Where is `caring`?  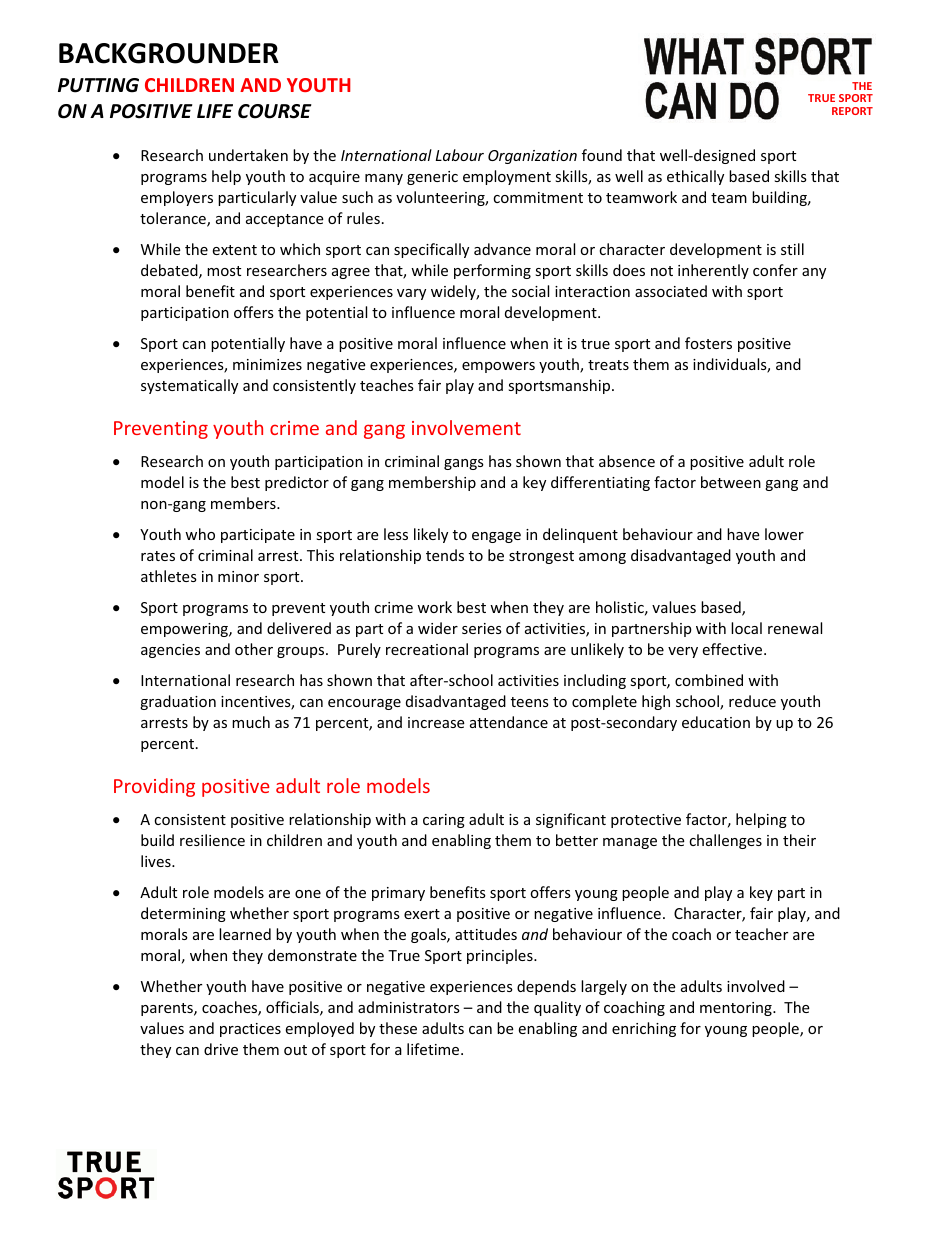 caring is located at coordinates (444, 821).
